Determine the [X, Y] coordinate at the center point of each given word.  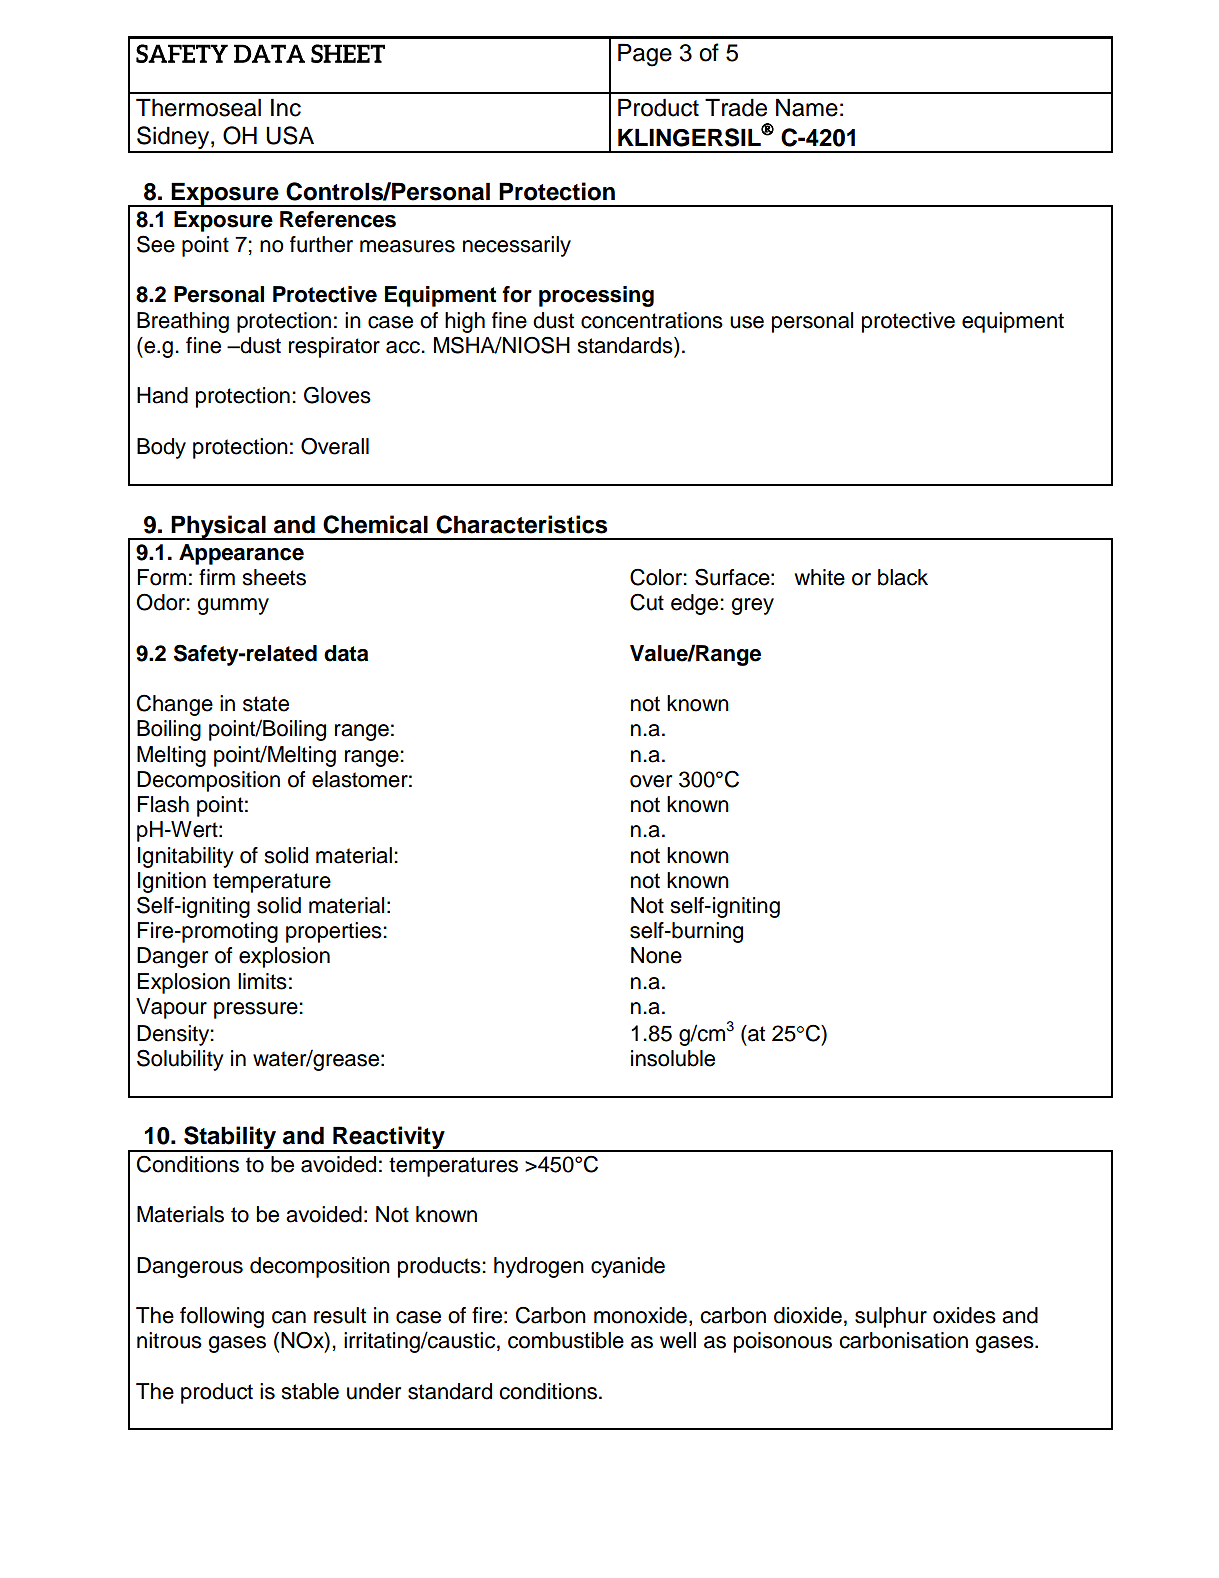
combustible [566, 1340]
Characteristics [521, 524]
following [222, 1317]
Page [645, 55]
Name [807, 107]
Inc [286, 107]
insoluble [673, 1058]
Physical [219, 527]
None [656, 955]
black [903, 577]
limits [262, 981]
